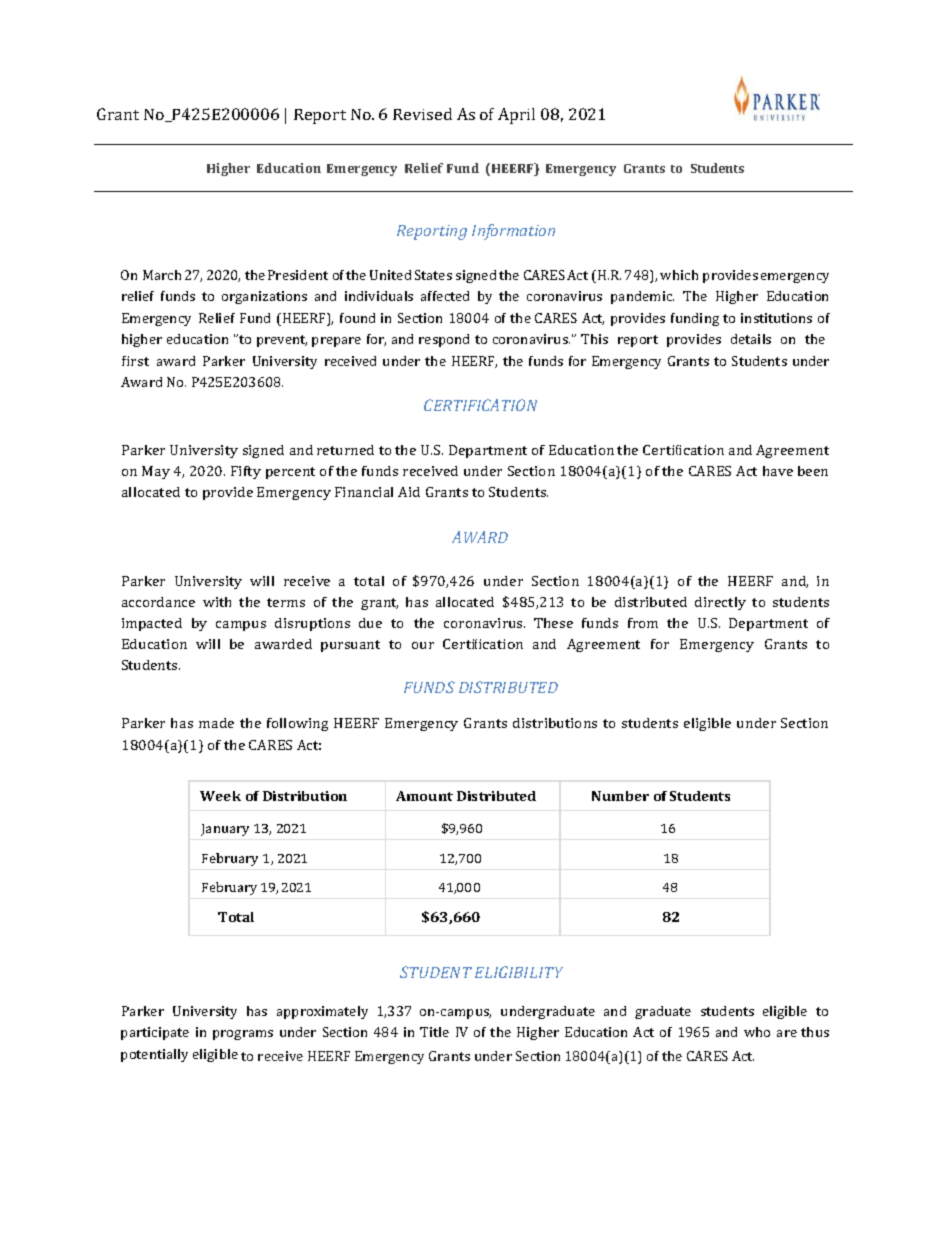 The image size is (952, 1233). I want to click on who, so click(757, 1032).
